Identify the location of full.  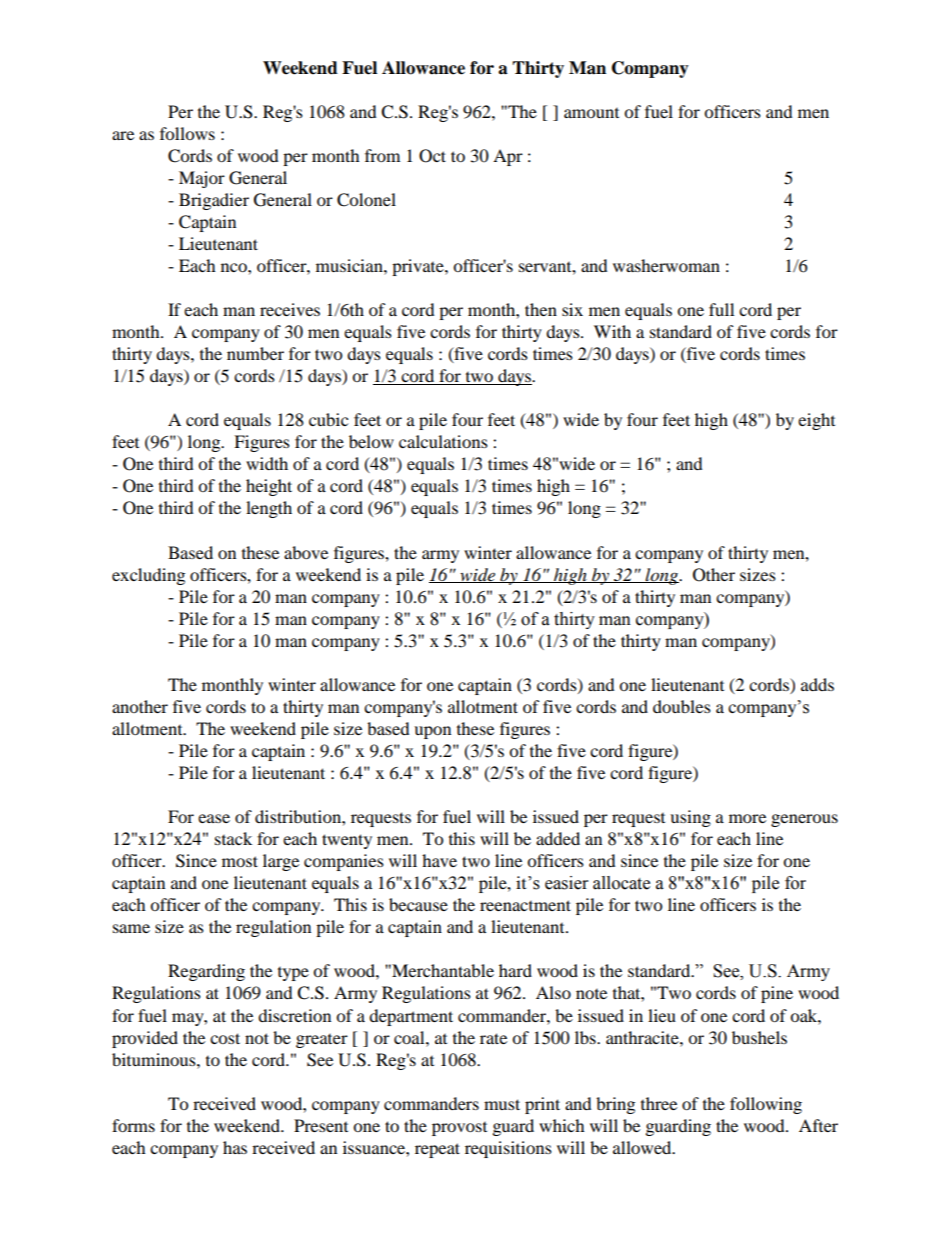
(721, 309).
